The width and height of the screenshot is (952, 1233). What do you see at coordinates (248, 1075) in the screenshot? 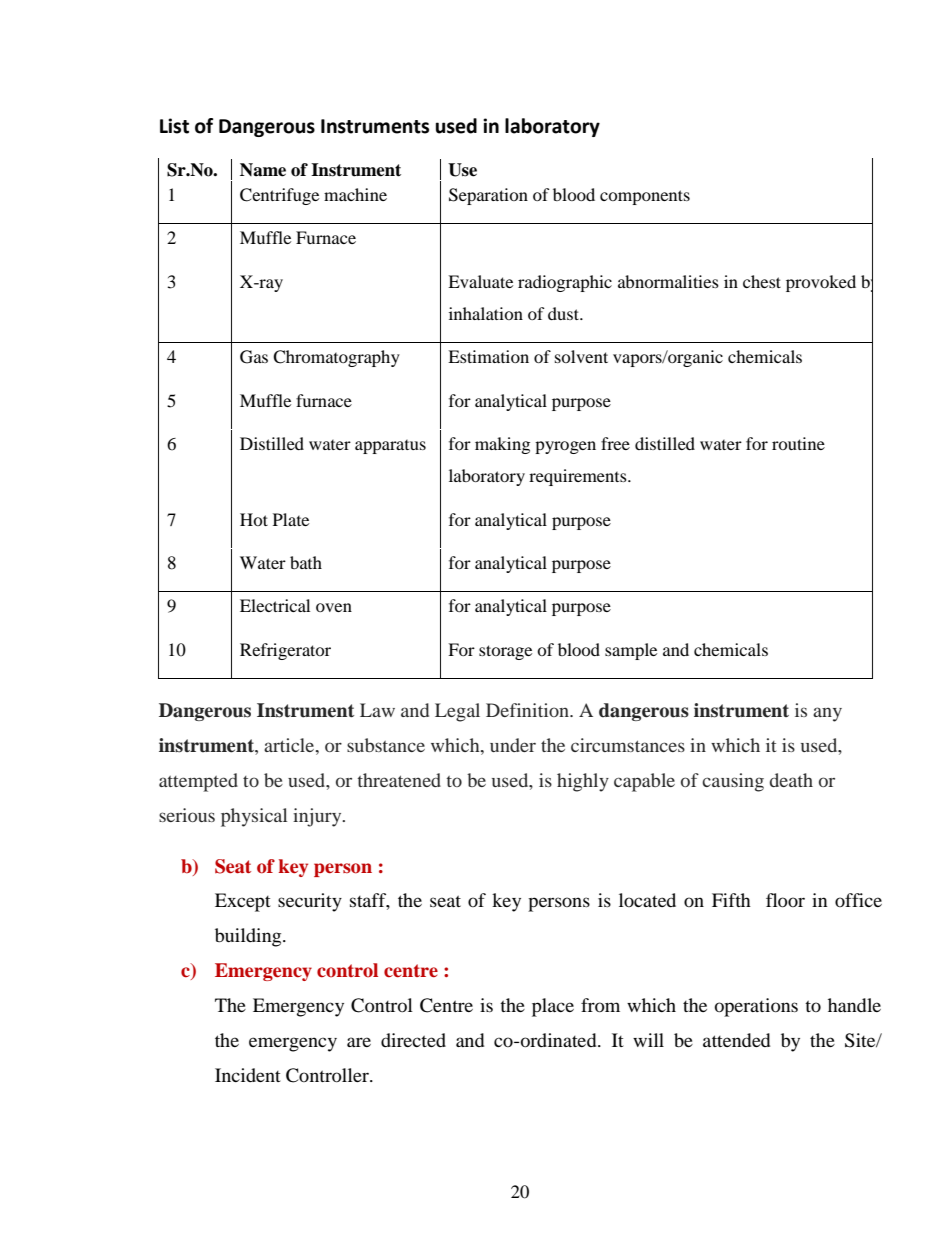
I see `Incident` at bounding box center [248, 1075].
